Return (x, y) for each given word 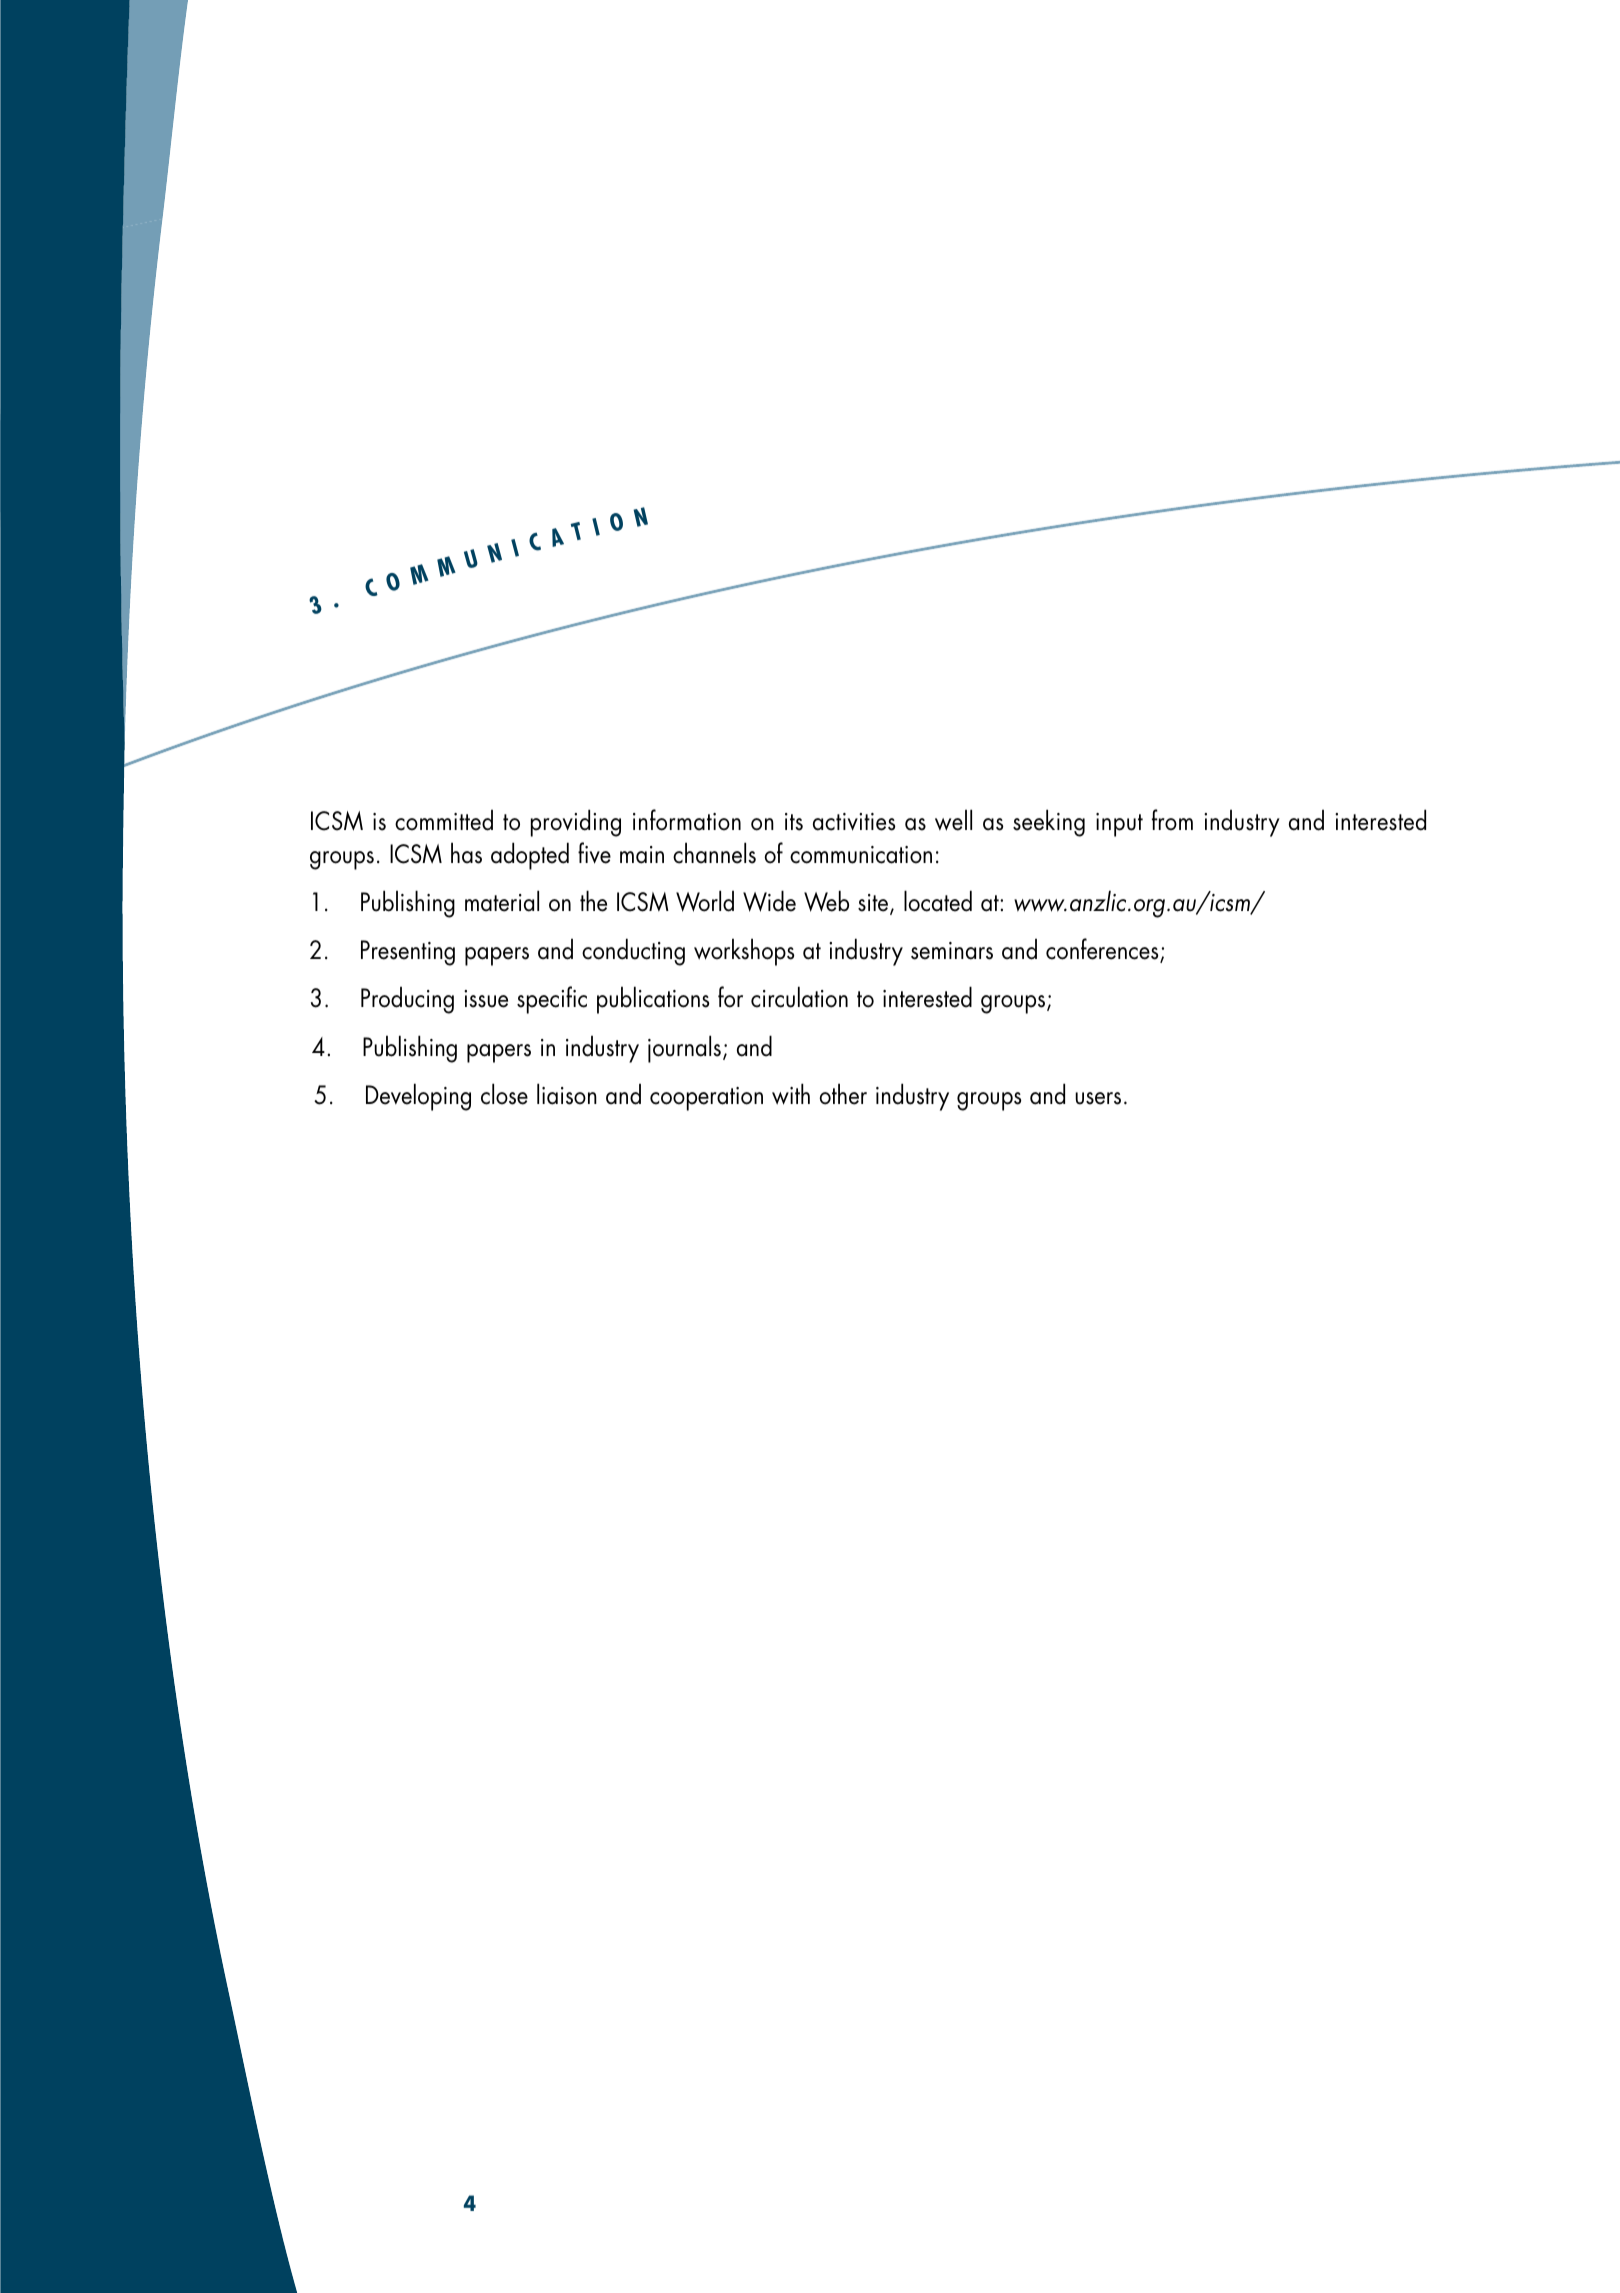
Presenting (408, 953)
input (1119, 825)
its (794, 822)
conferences (1103, 950)
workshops (744, 952)
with (791, 1094)
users (1098, 1098)
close (504, 1094)
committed (444, 820)
